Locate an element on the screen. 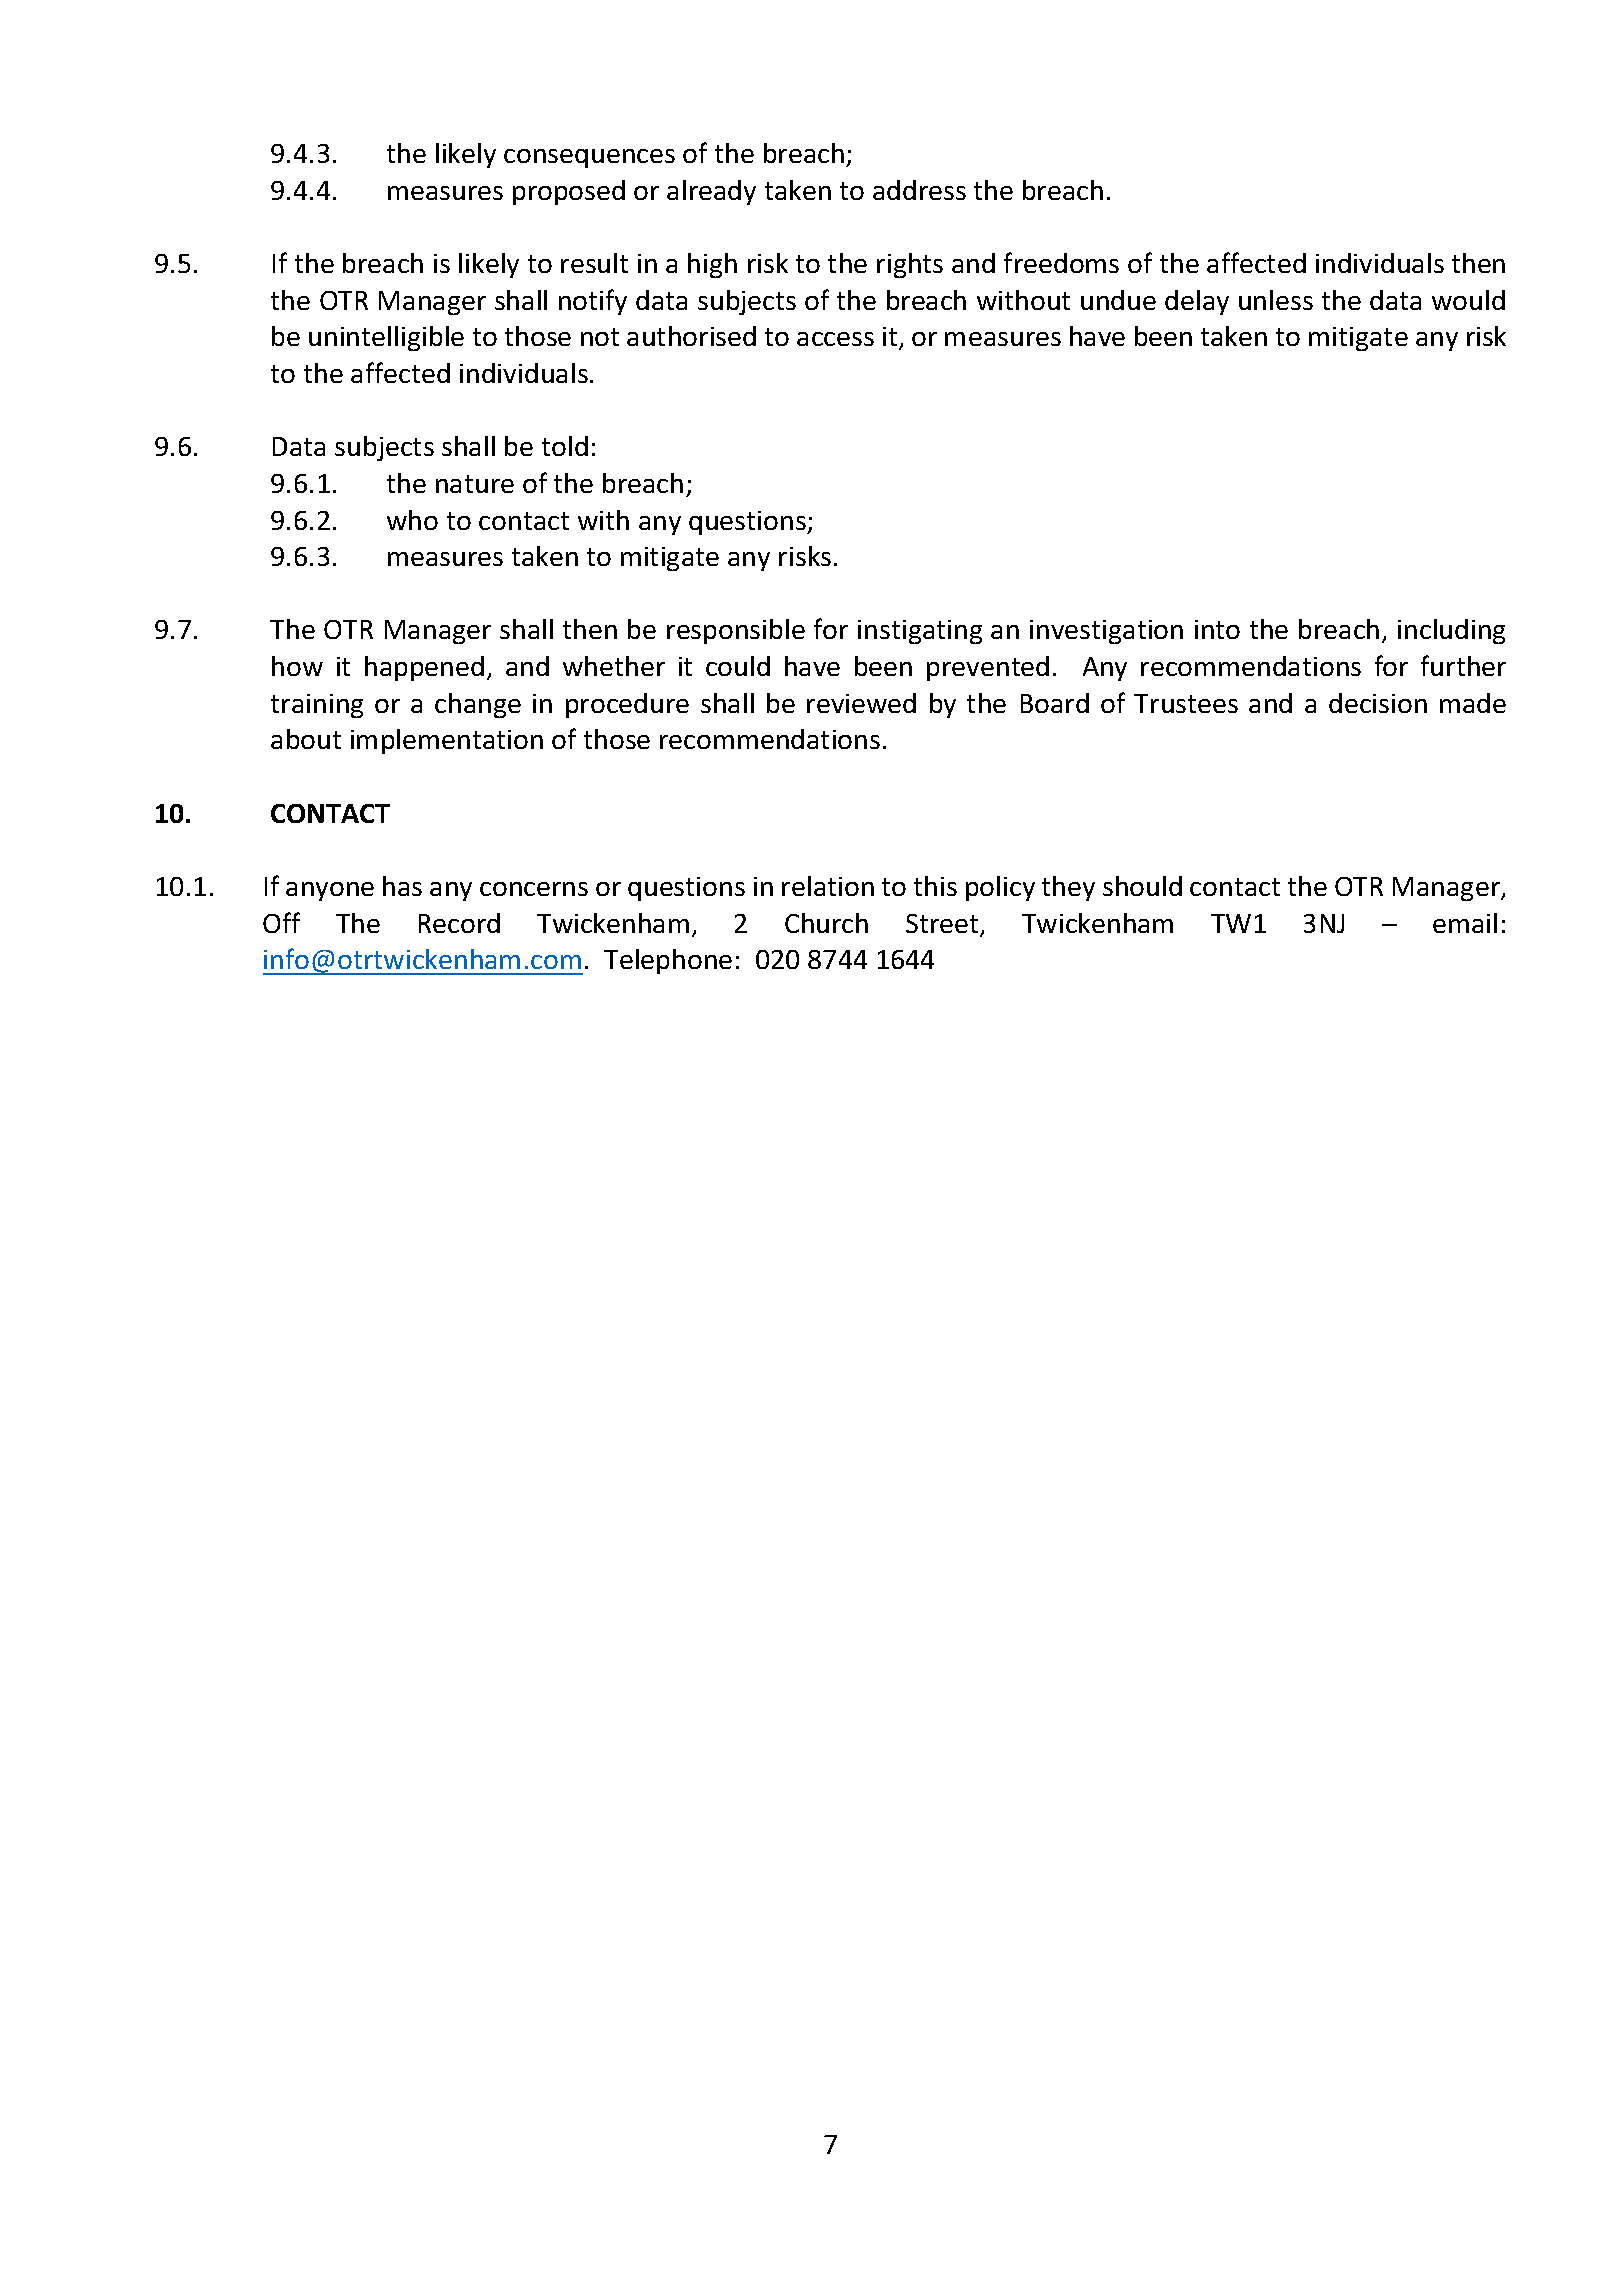 The height and width of the screenshot is (2296, 1623). proposed is located at coordinates (569, 192).
